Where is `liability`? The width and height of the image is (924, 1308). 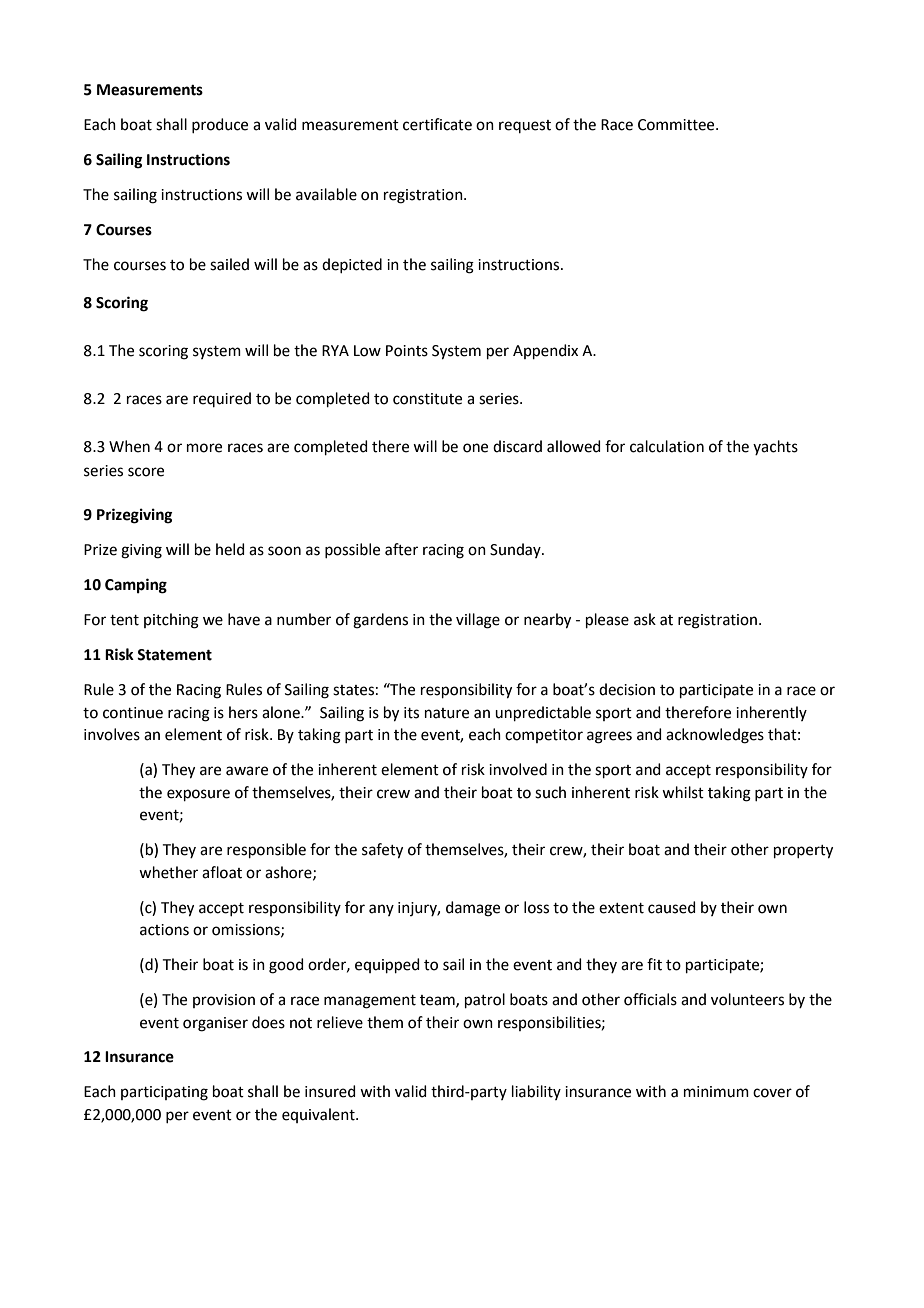
liability is located at coordinates (536, 1092).
